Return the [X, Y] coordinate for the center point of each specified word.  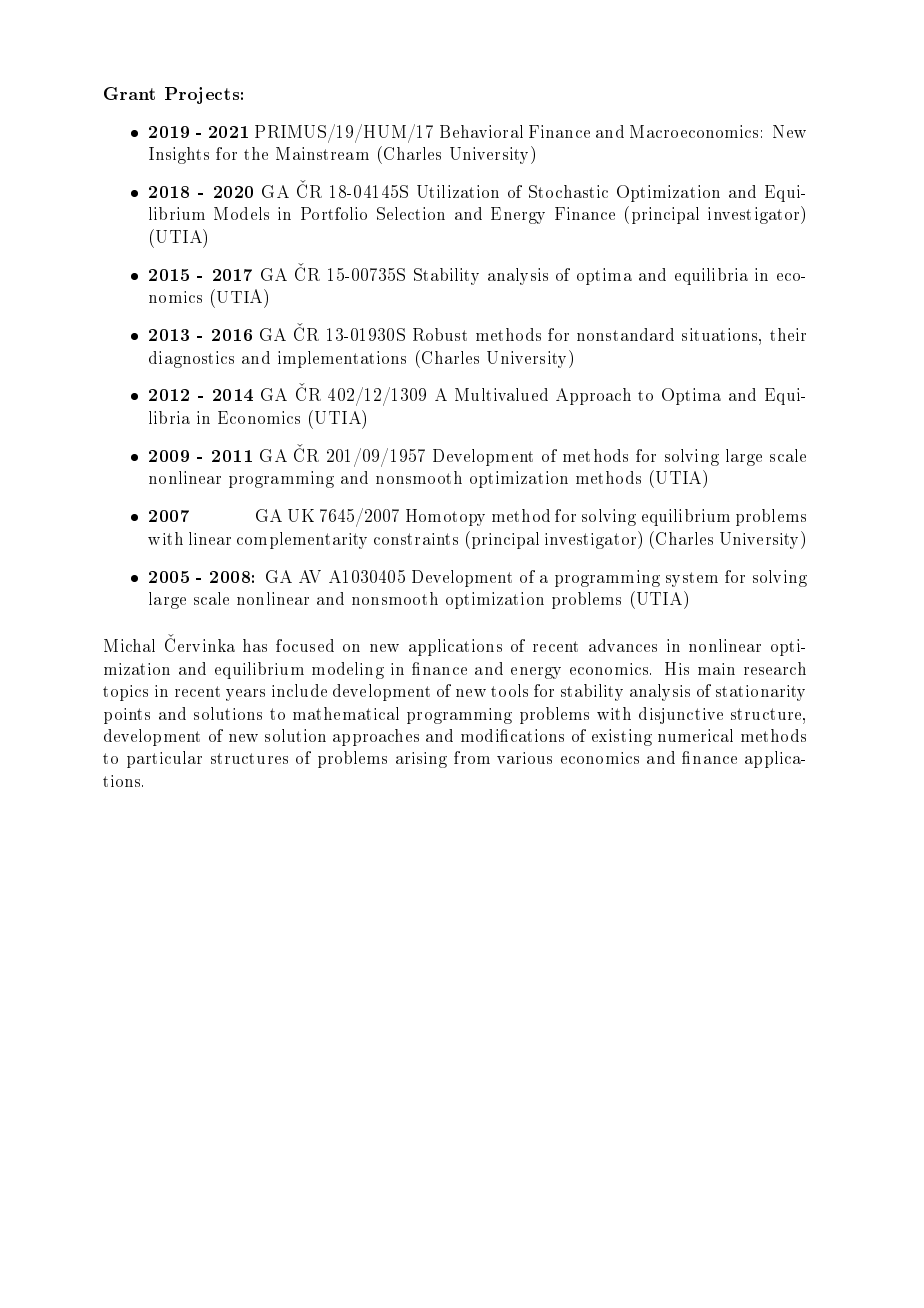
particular [164, 759]
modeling [348, 670]
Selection [411, 213]
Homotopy [445, 517]
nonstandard [625, 334]
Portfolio [334, 213]
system [692, 579]
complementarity [302, 540]
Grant [129, 93]
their [788, 334]
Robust [440, 334]
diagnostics [191, 359]
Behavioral [481, 131]
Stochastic [568, 191]
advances [623, 645]
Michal [129, 645]
